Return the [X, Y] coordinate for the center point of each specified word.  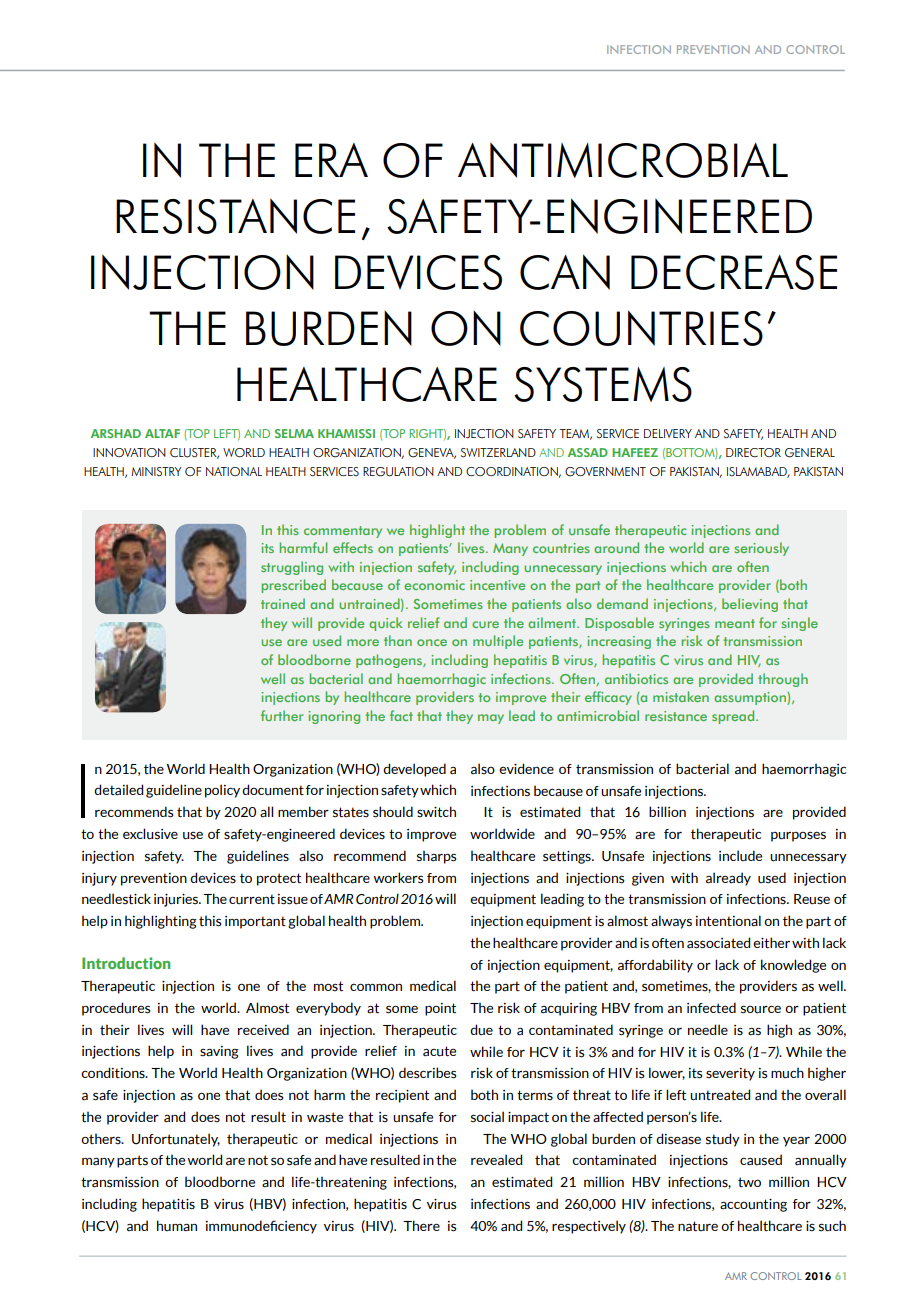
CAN [565, 272]
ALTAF [162, 433]
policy [222, 791]
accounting [753, 1205]
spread [734, 717]
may [491, 719]
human [177, 1226]
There [421, 1225]
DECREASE [734, 272]
